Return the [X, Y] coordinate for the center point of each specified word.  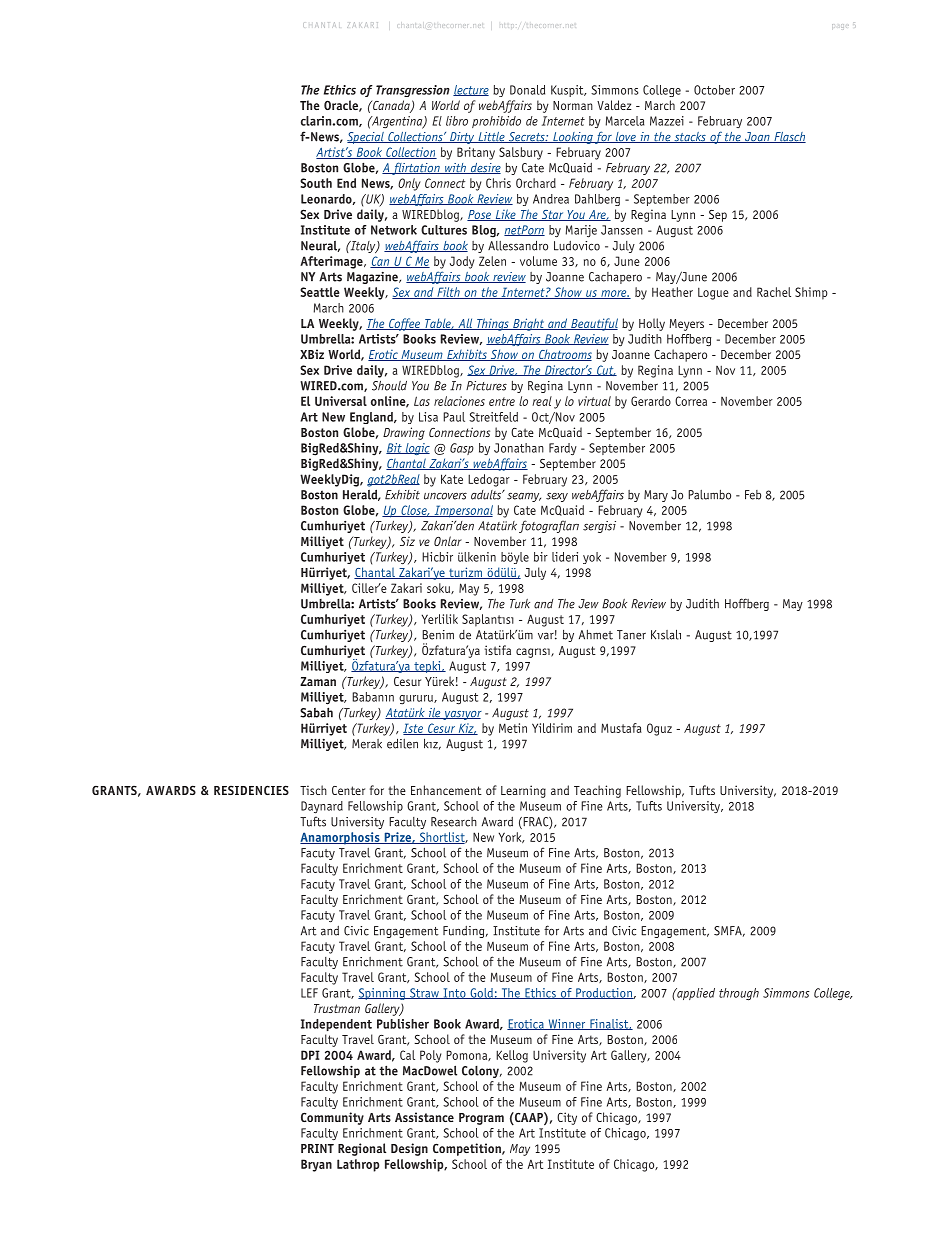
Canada [391, 106]
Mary [656, 496]
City [567, 1118]
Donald [527, 90]
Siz [407, 541]
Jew [588, 604]
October [714, 90]
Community [332, 1118]
